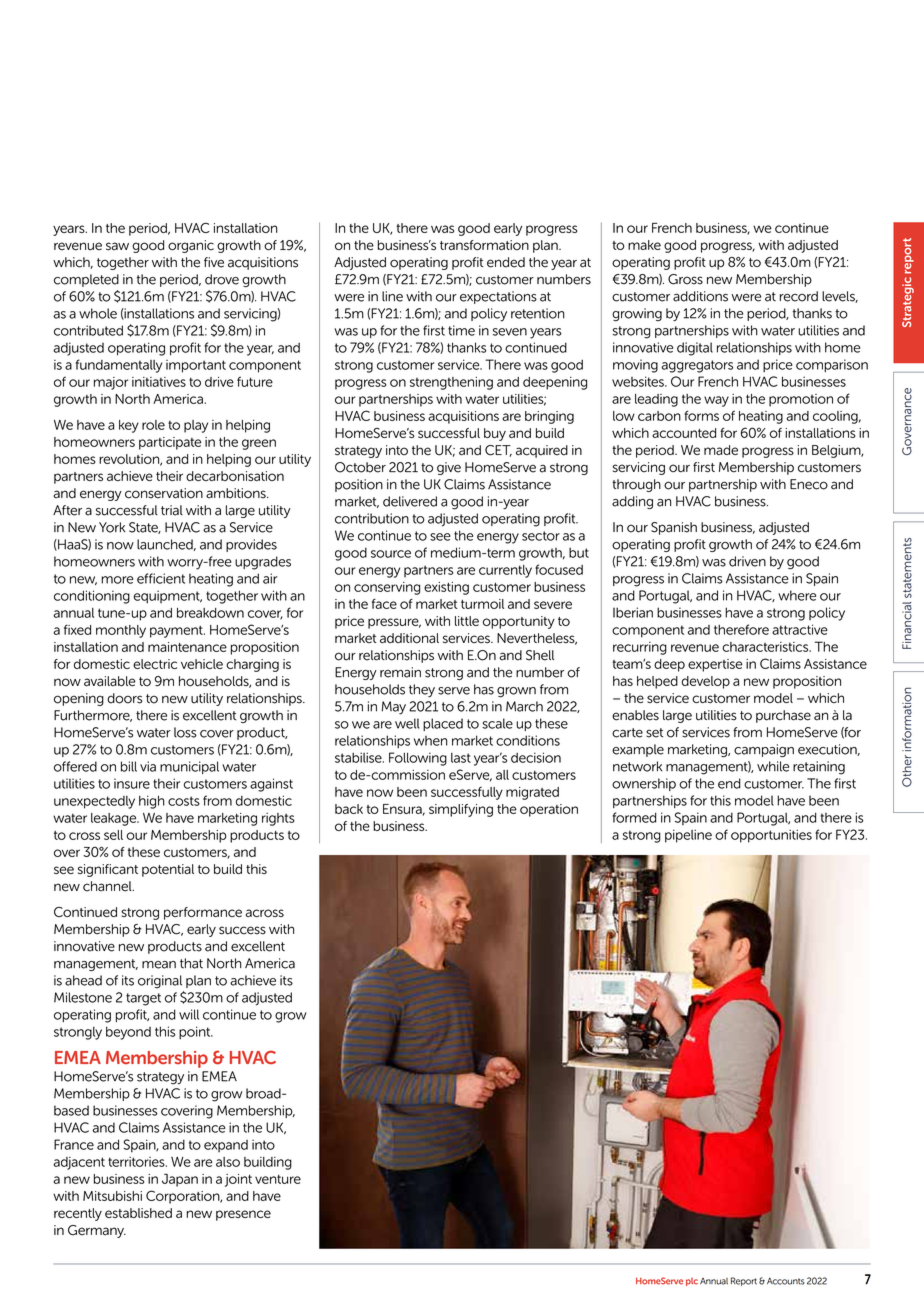 The image size is (924, 1308). I want to click on Accounts, so click(786, 1281).
